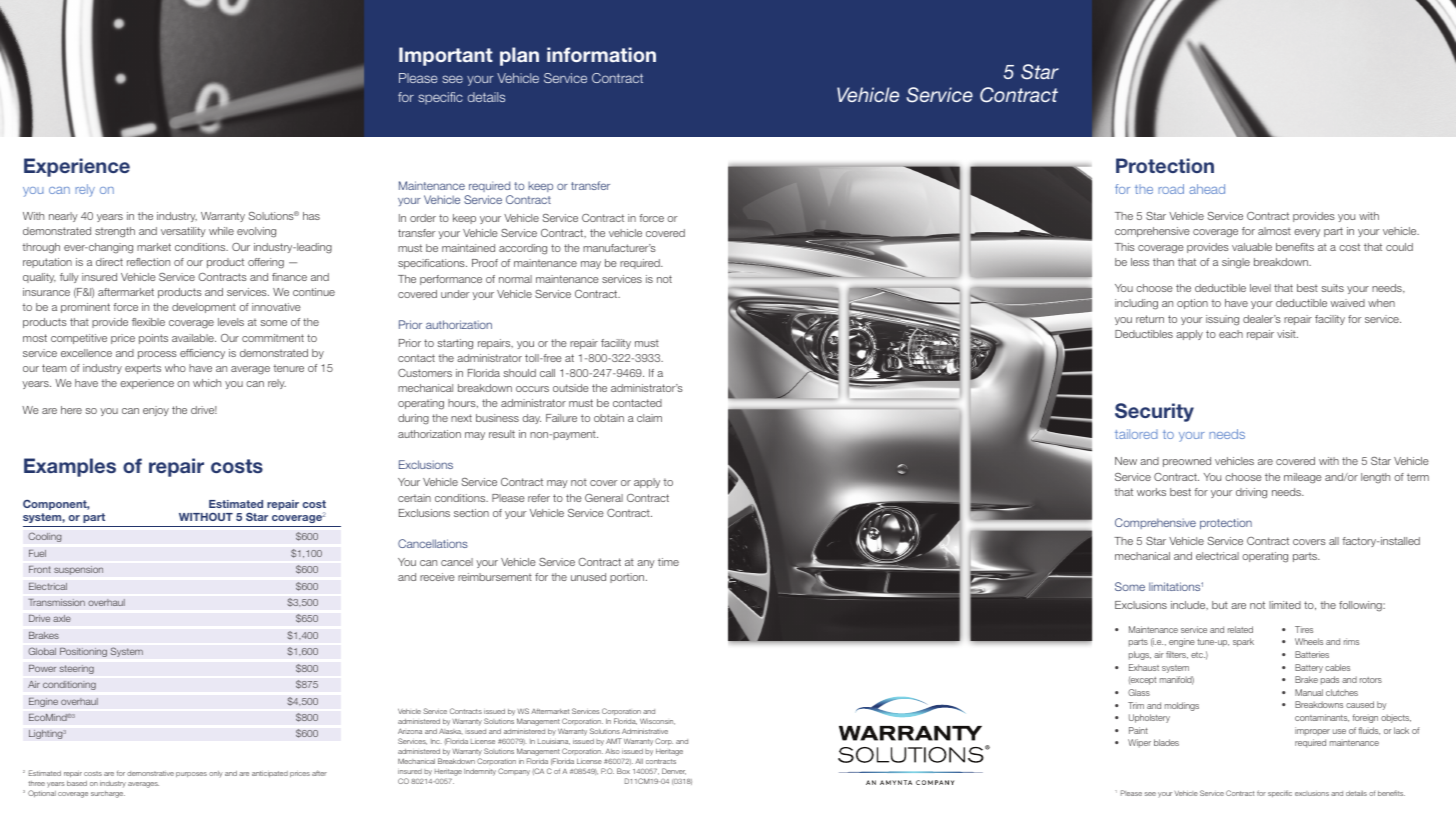  What do you see at coordinates (156, 411) in the screenshot?
I see `enjoy` at bounding box center [156, 411].
